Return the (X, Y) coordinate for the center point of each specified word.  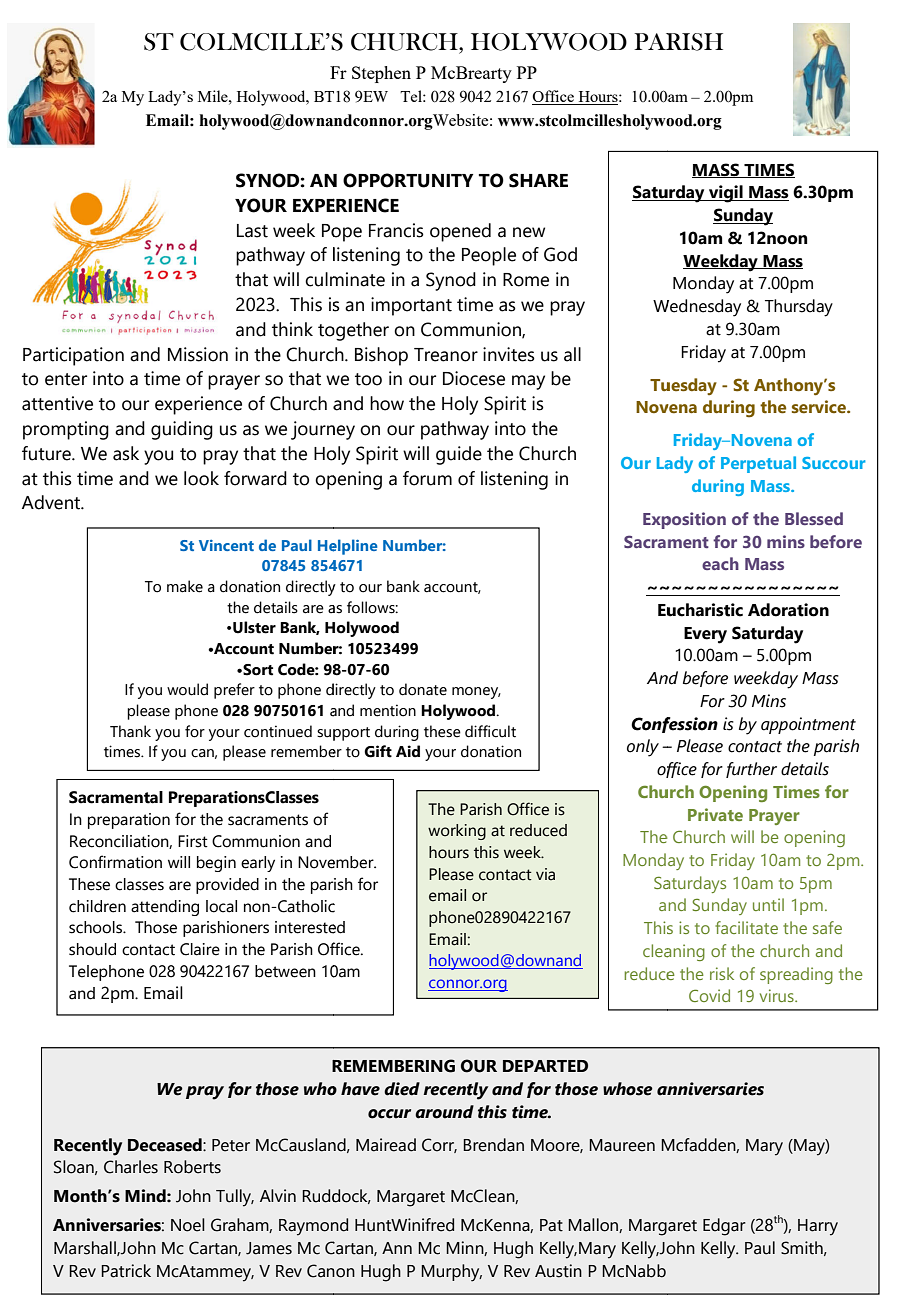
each (720, 563)
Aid (408, 751)
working (457, 832)
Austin (558, 1271)
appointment (808, 725)
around (444, 1112)
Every (705, 635)
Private (715, 814)
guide (459, 455)
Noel (188, 1225)
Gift (378, 751)
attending (165, 908)
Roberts (192, 1167)
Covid (709, 995)
